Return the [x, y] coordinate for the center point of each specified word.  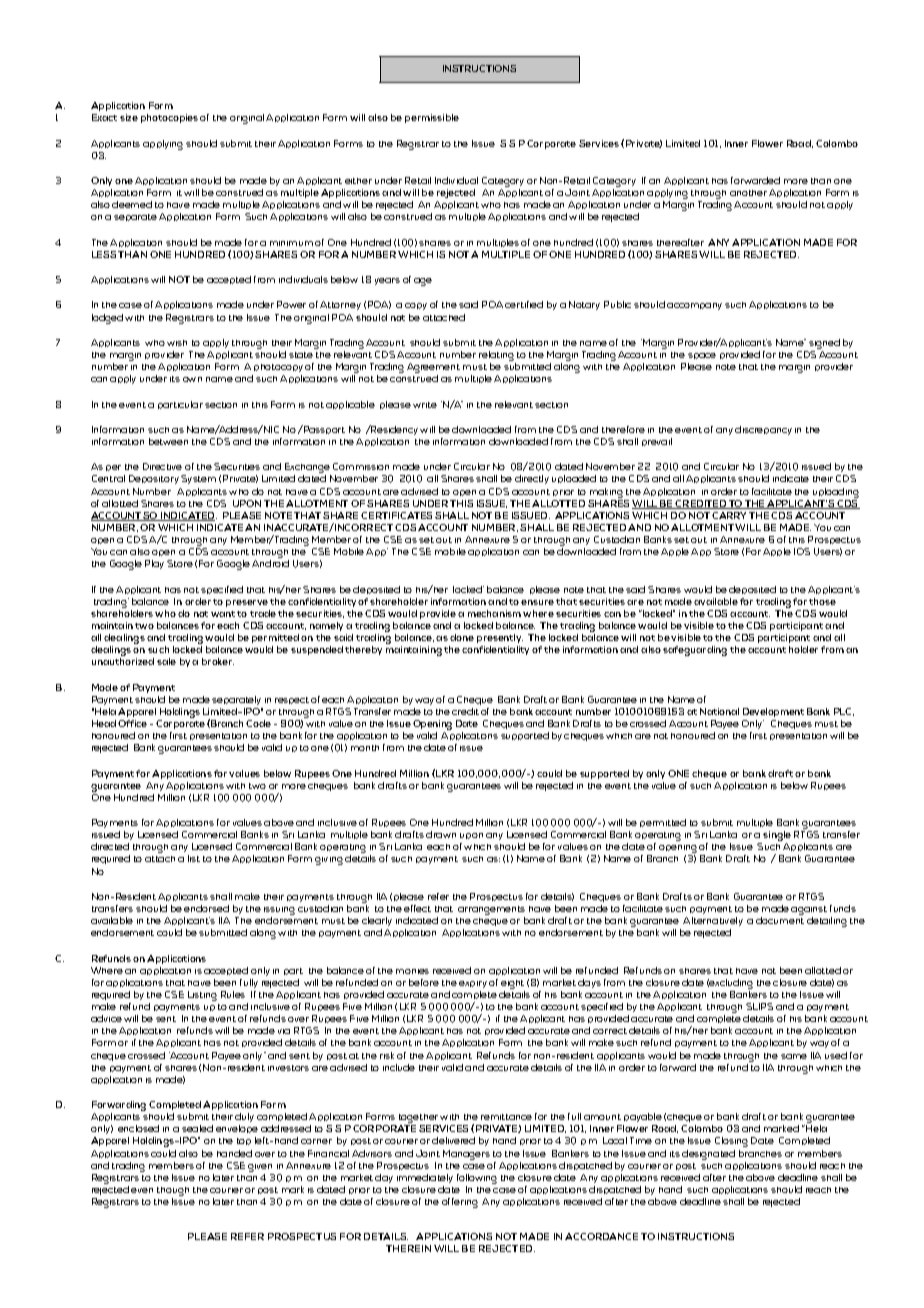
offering [460, 1203]
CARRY [729, 515]
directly [532, 479]
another [748, 193]
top [244, 1141]
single [777, 837]
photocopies [169, 118]
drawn [441, 834]
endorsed [206, 908]
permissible [432, 118]
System [198, 479]
